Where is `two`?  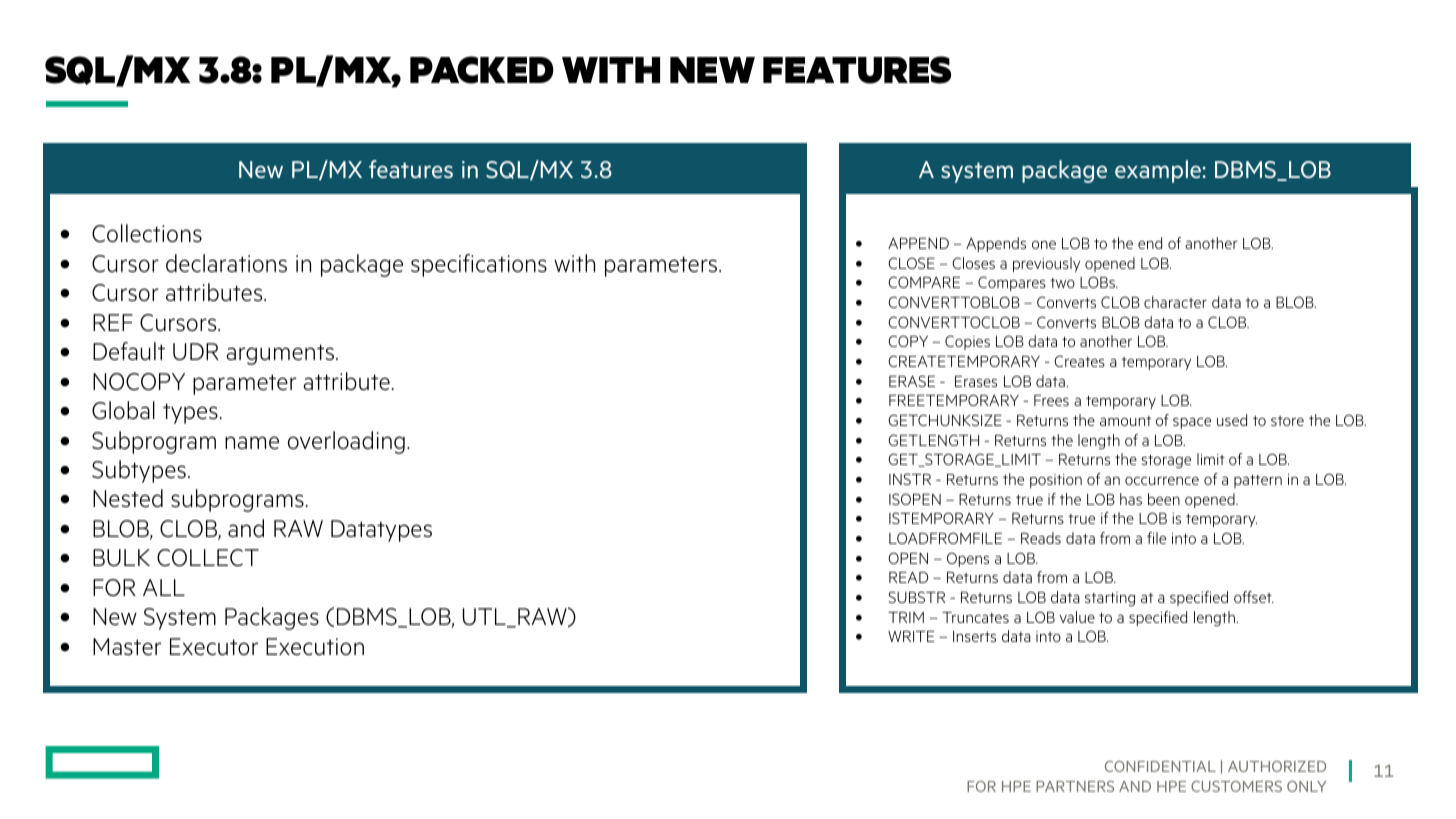
two is located at coordinates (1062, 283).
